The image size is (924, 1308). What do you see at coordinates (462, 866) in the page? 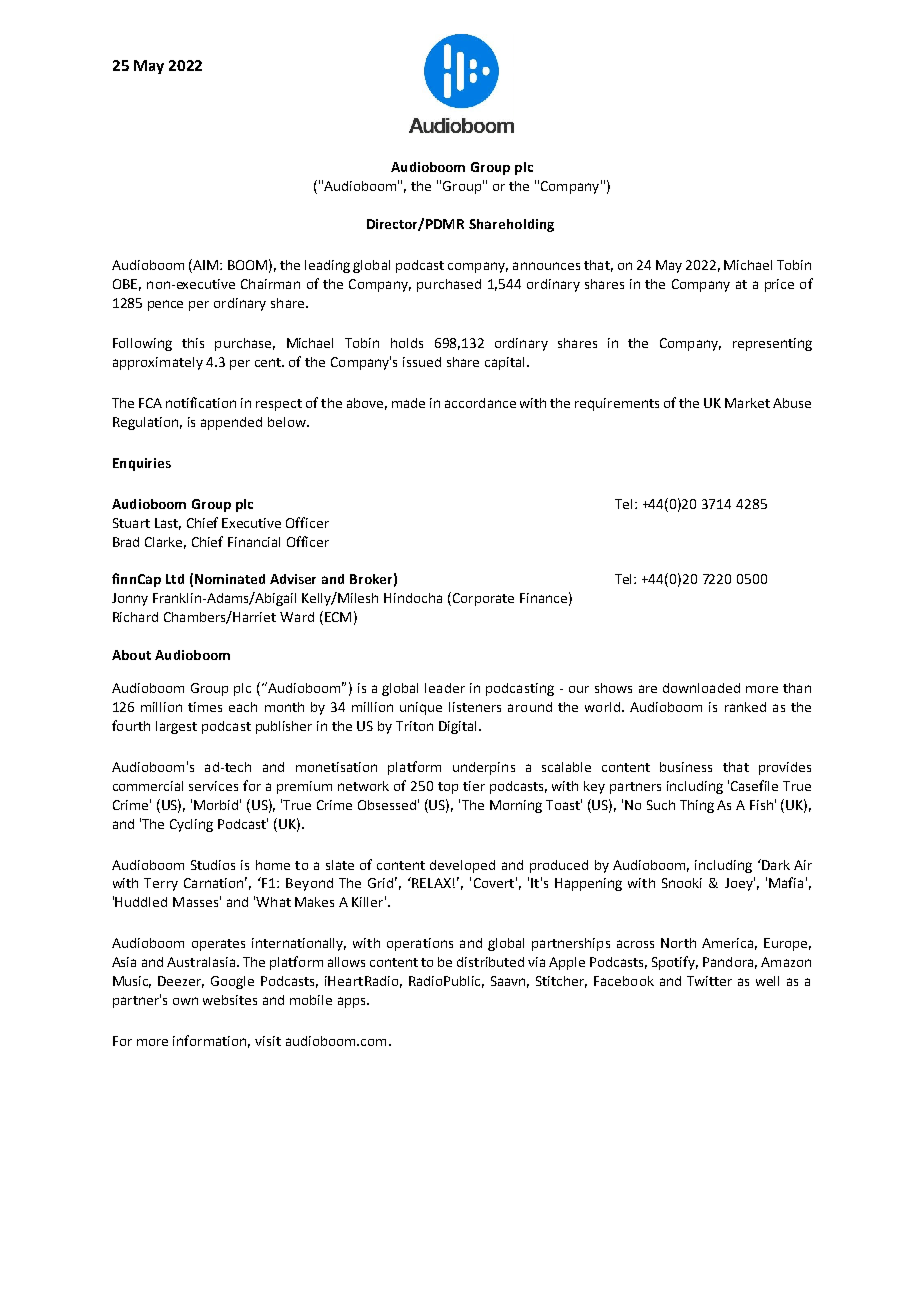
I see `developed` at bounding box center [462, 866].
